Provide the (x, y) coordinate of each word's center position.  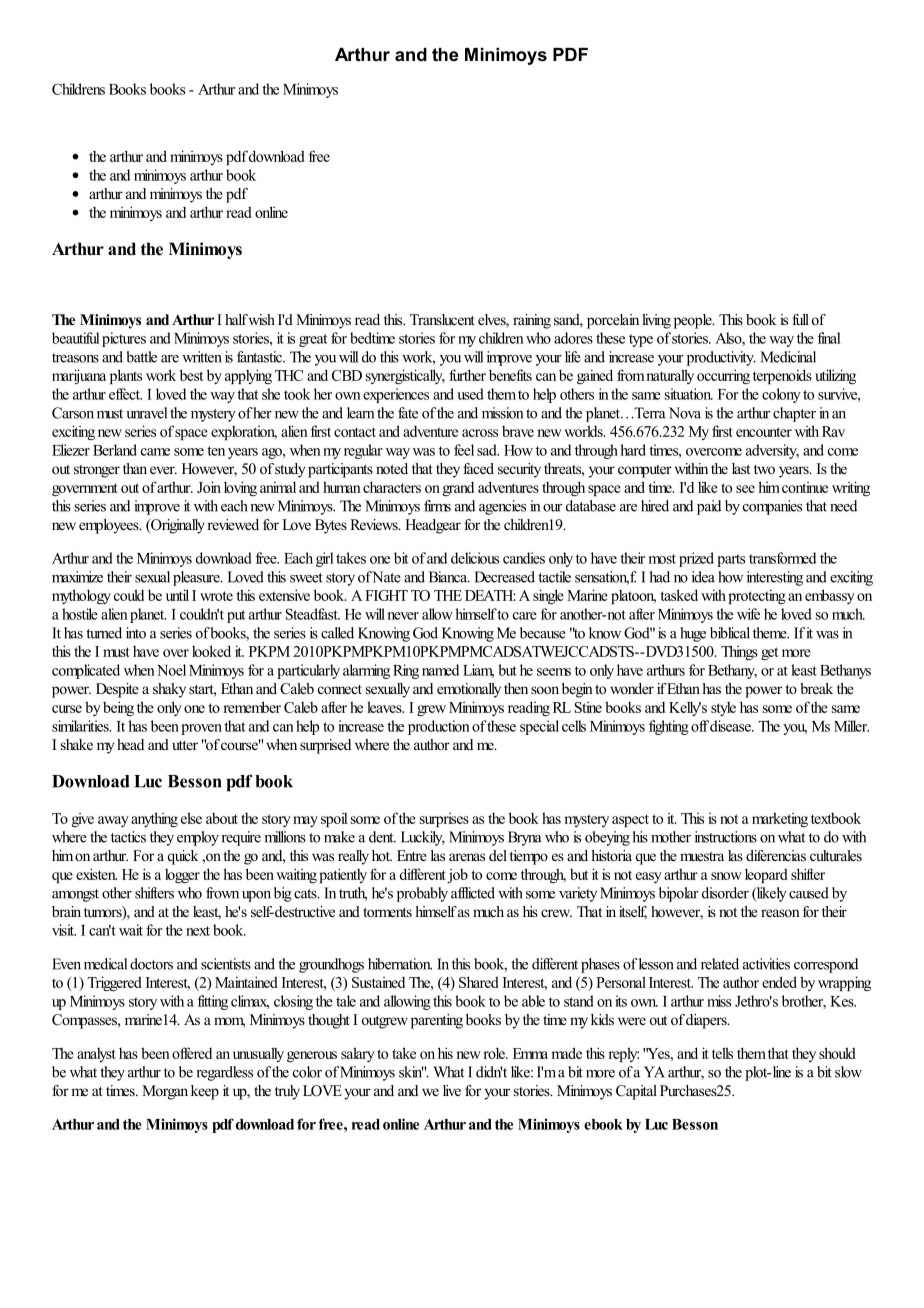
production (439, 727)
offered (192, 1053)
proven (201, 729)
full (800, 319)
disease (731, 726)
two (764, 469)
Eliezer (71, 450)
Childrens (78, 89)
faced (478, 468)
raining (532, 321)
